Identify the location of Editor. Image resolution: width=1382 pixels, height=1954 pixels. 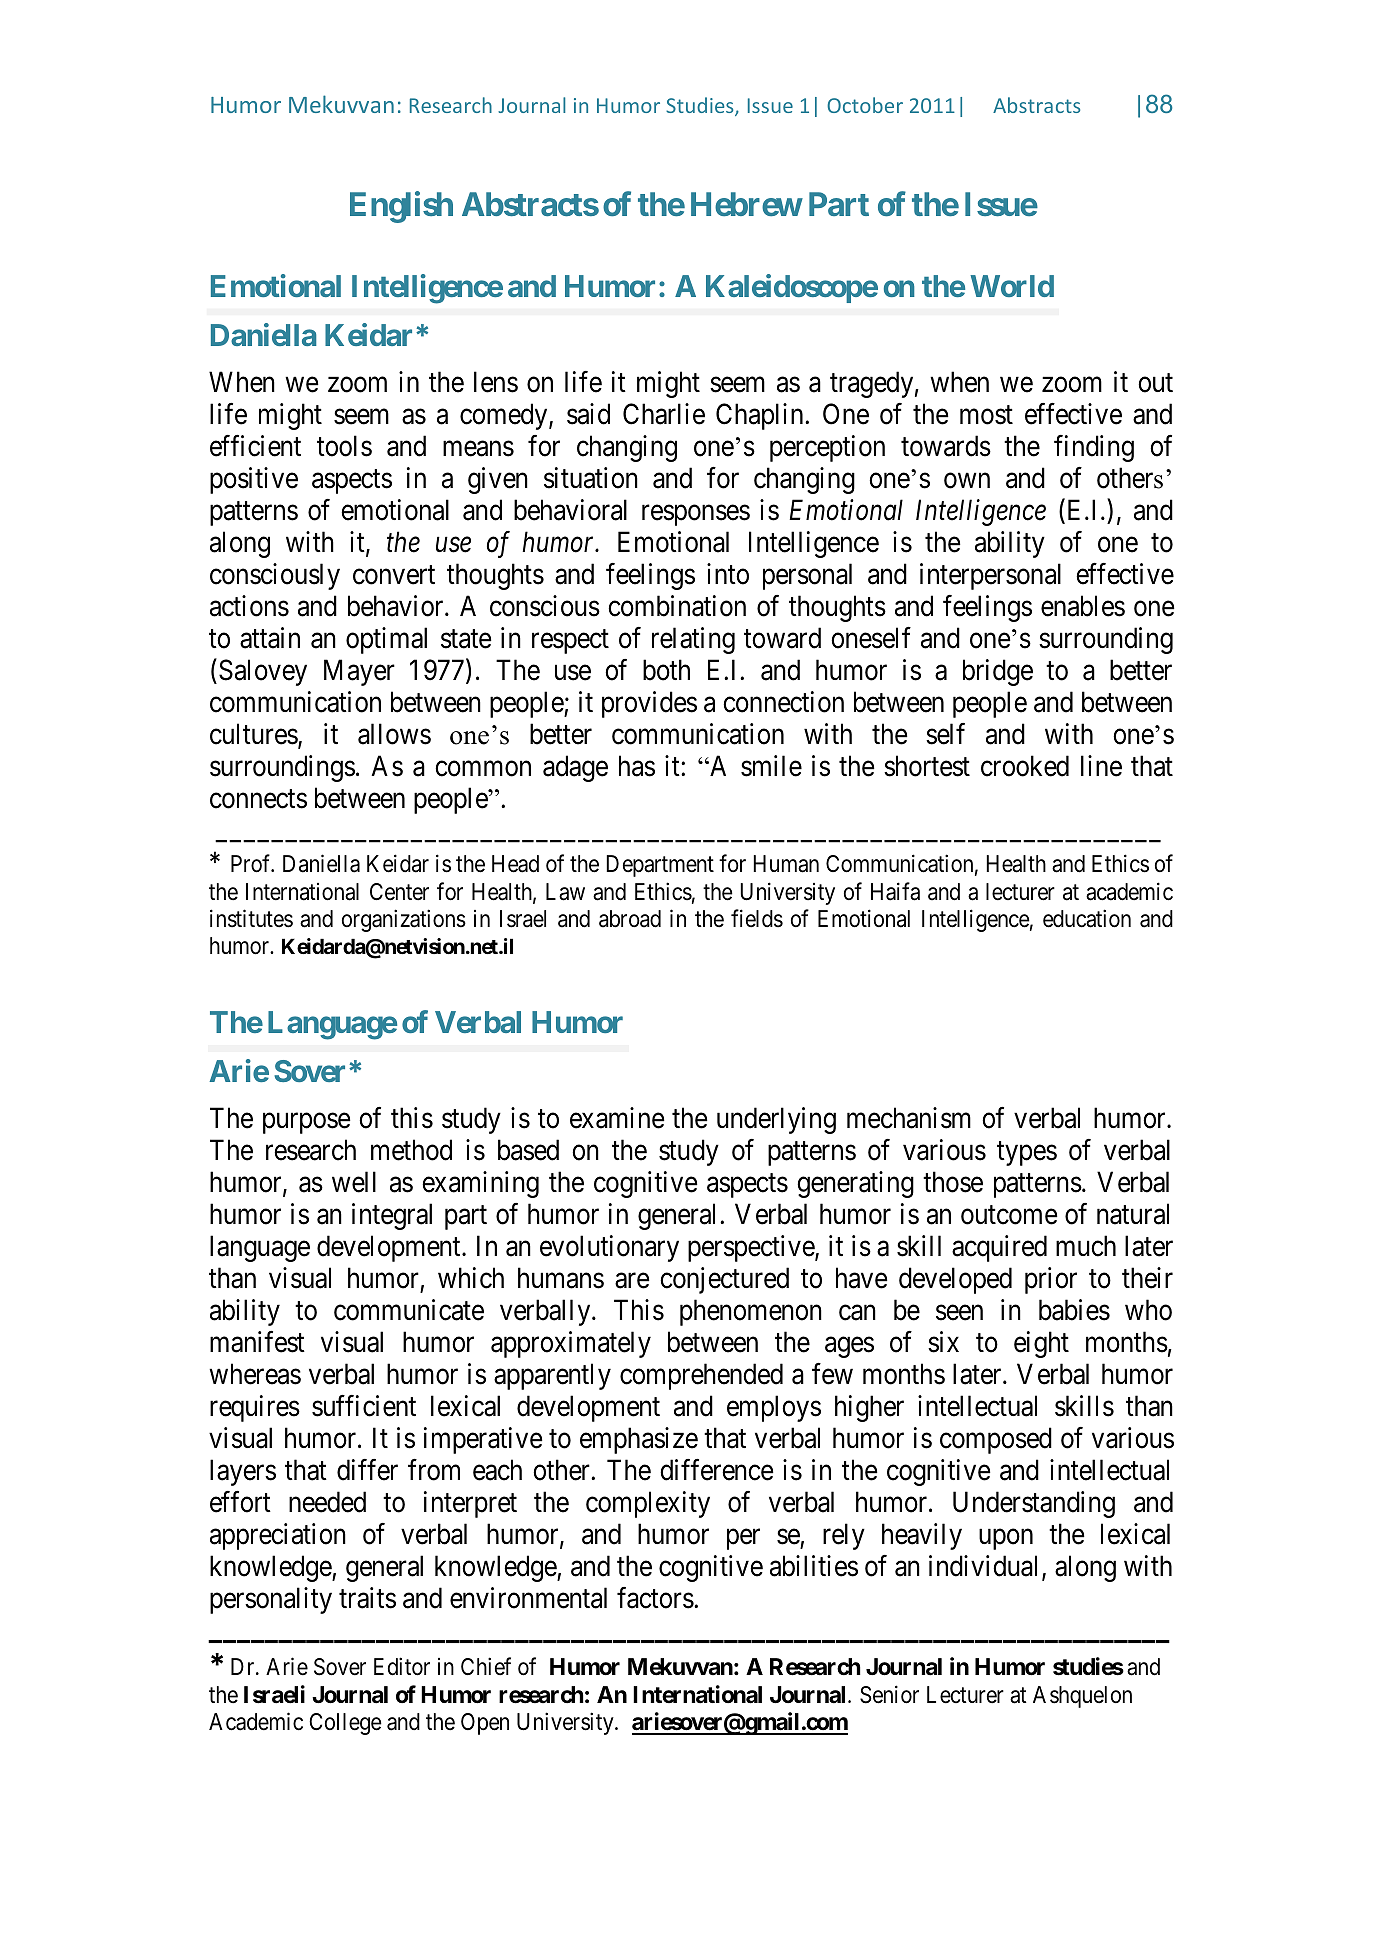
(402, 1666).
